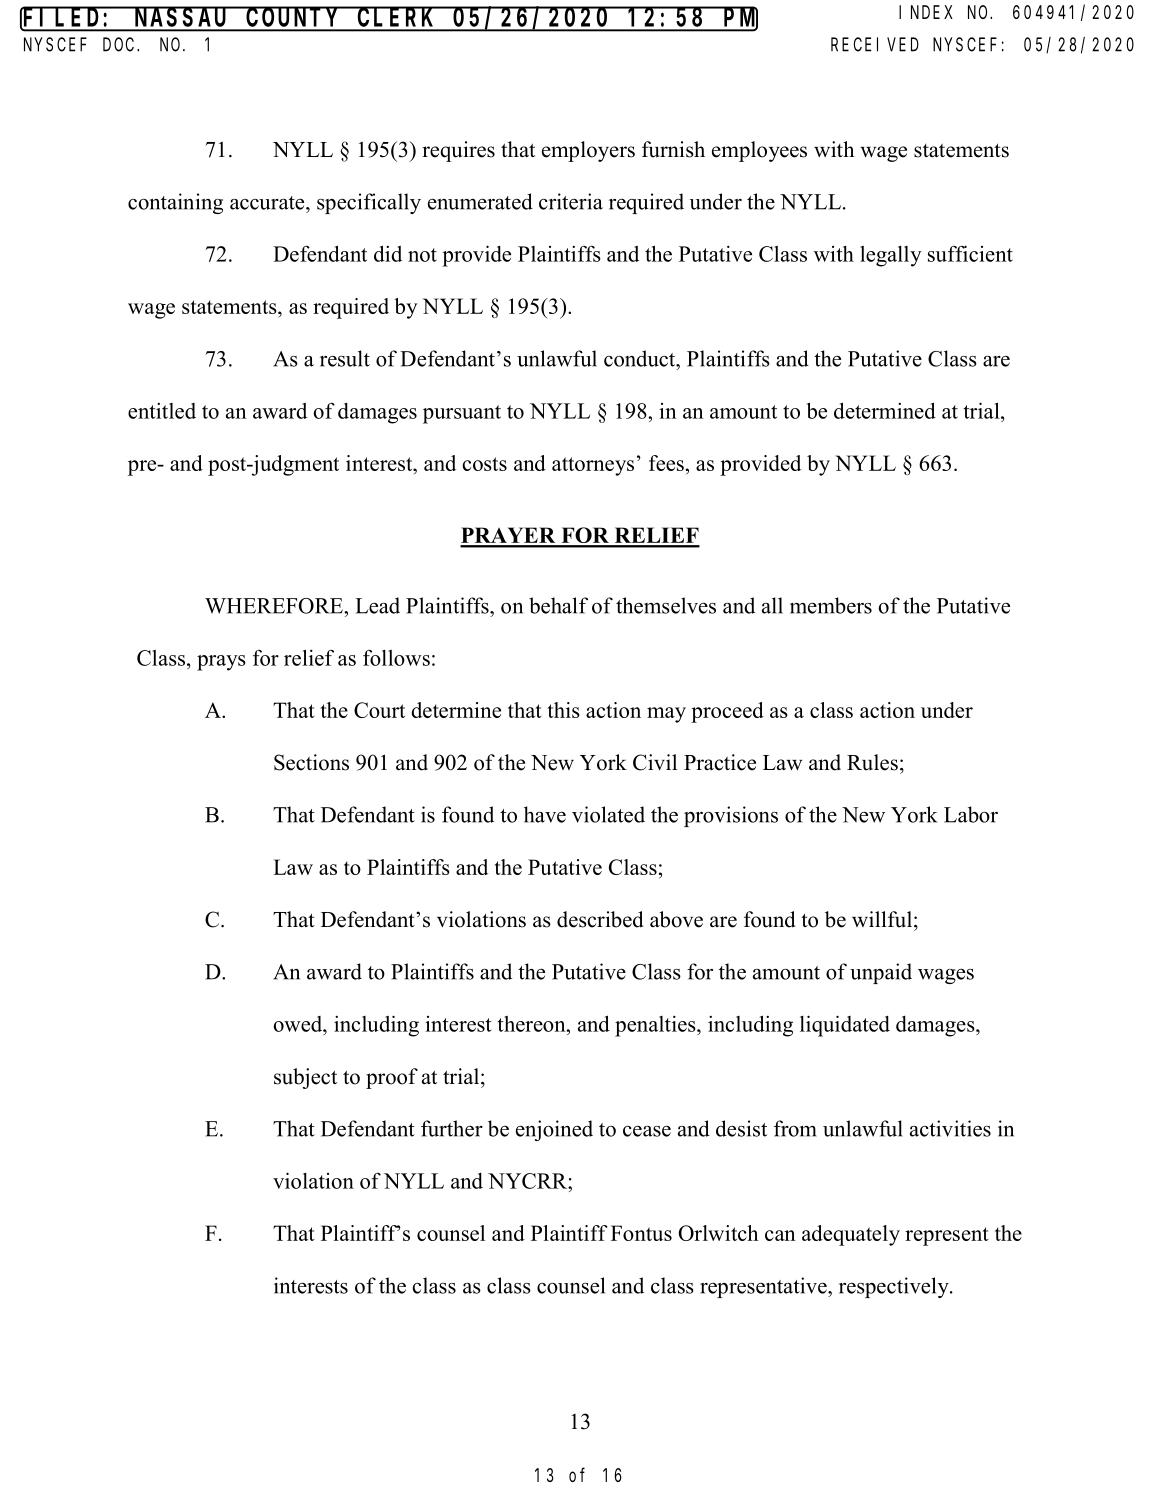  Describe the element at coordinates (666, 463) in the screenshot. I see `fees` at that location.
